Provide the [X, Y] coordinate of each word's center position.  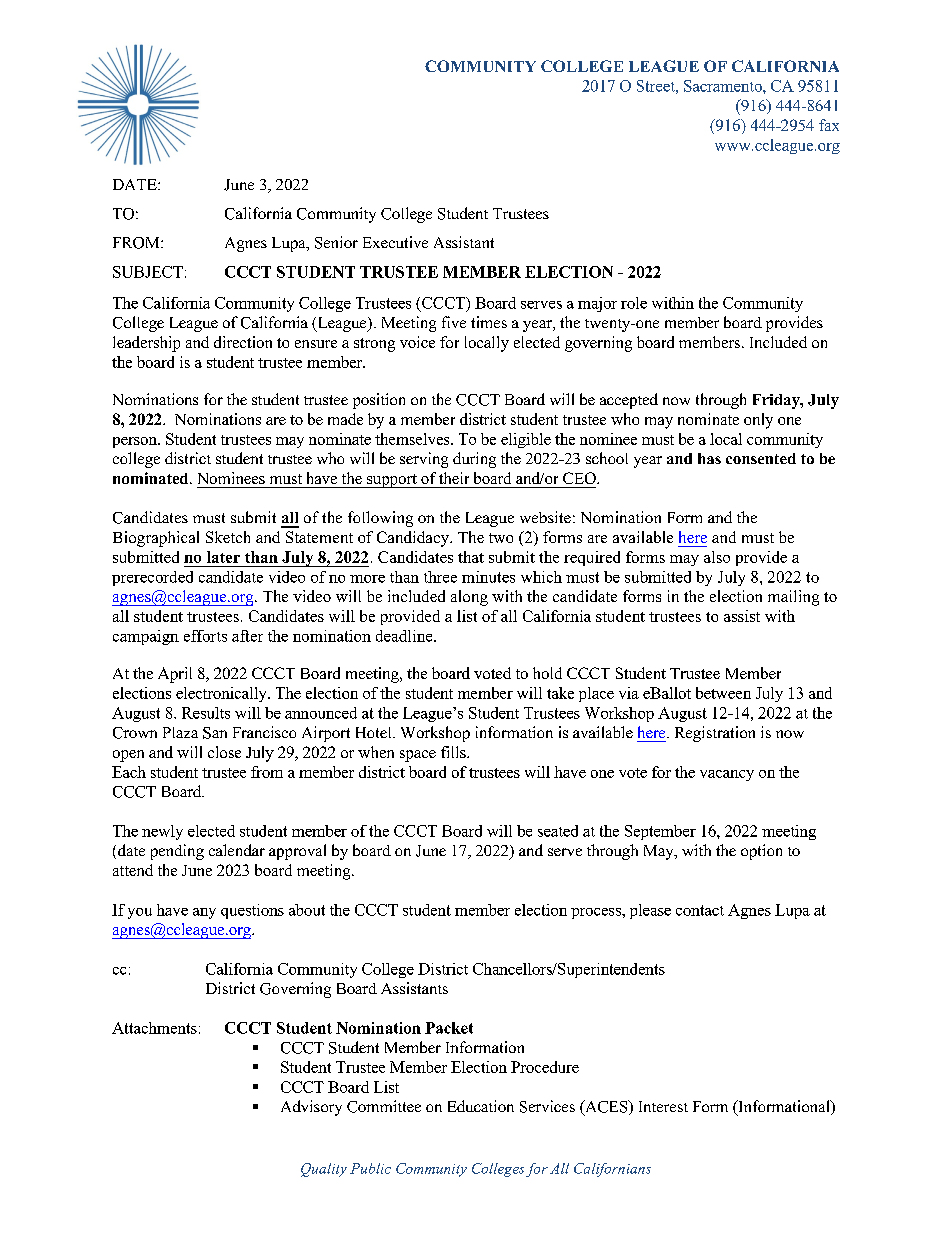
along [469, 598]
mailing [793, 598]
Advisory [311, 1108]
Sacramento [724, 86]
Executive [395, 242]
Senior [336, 242]
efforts [205, 636]
